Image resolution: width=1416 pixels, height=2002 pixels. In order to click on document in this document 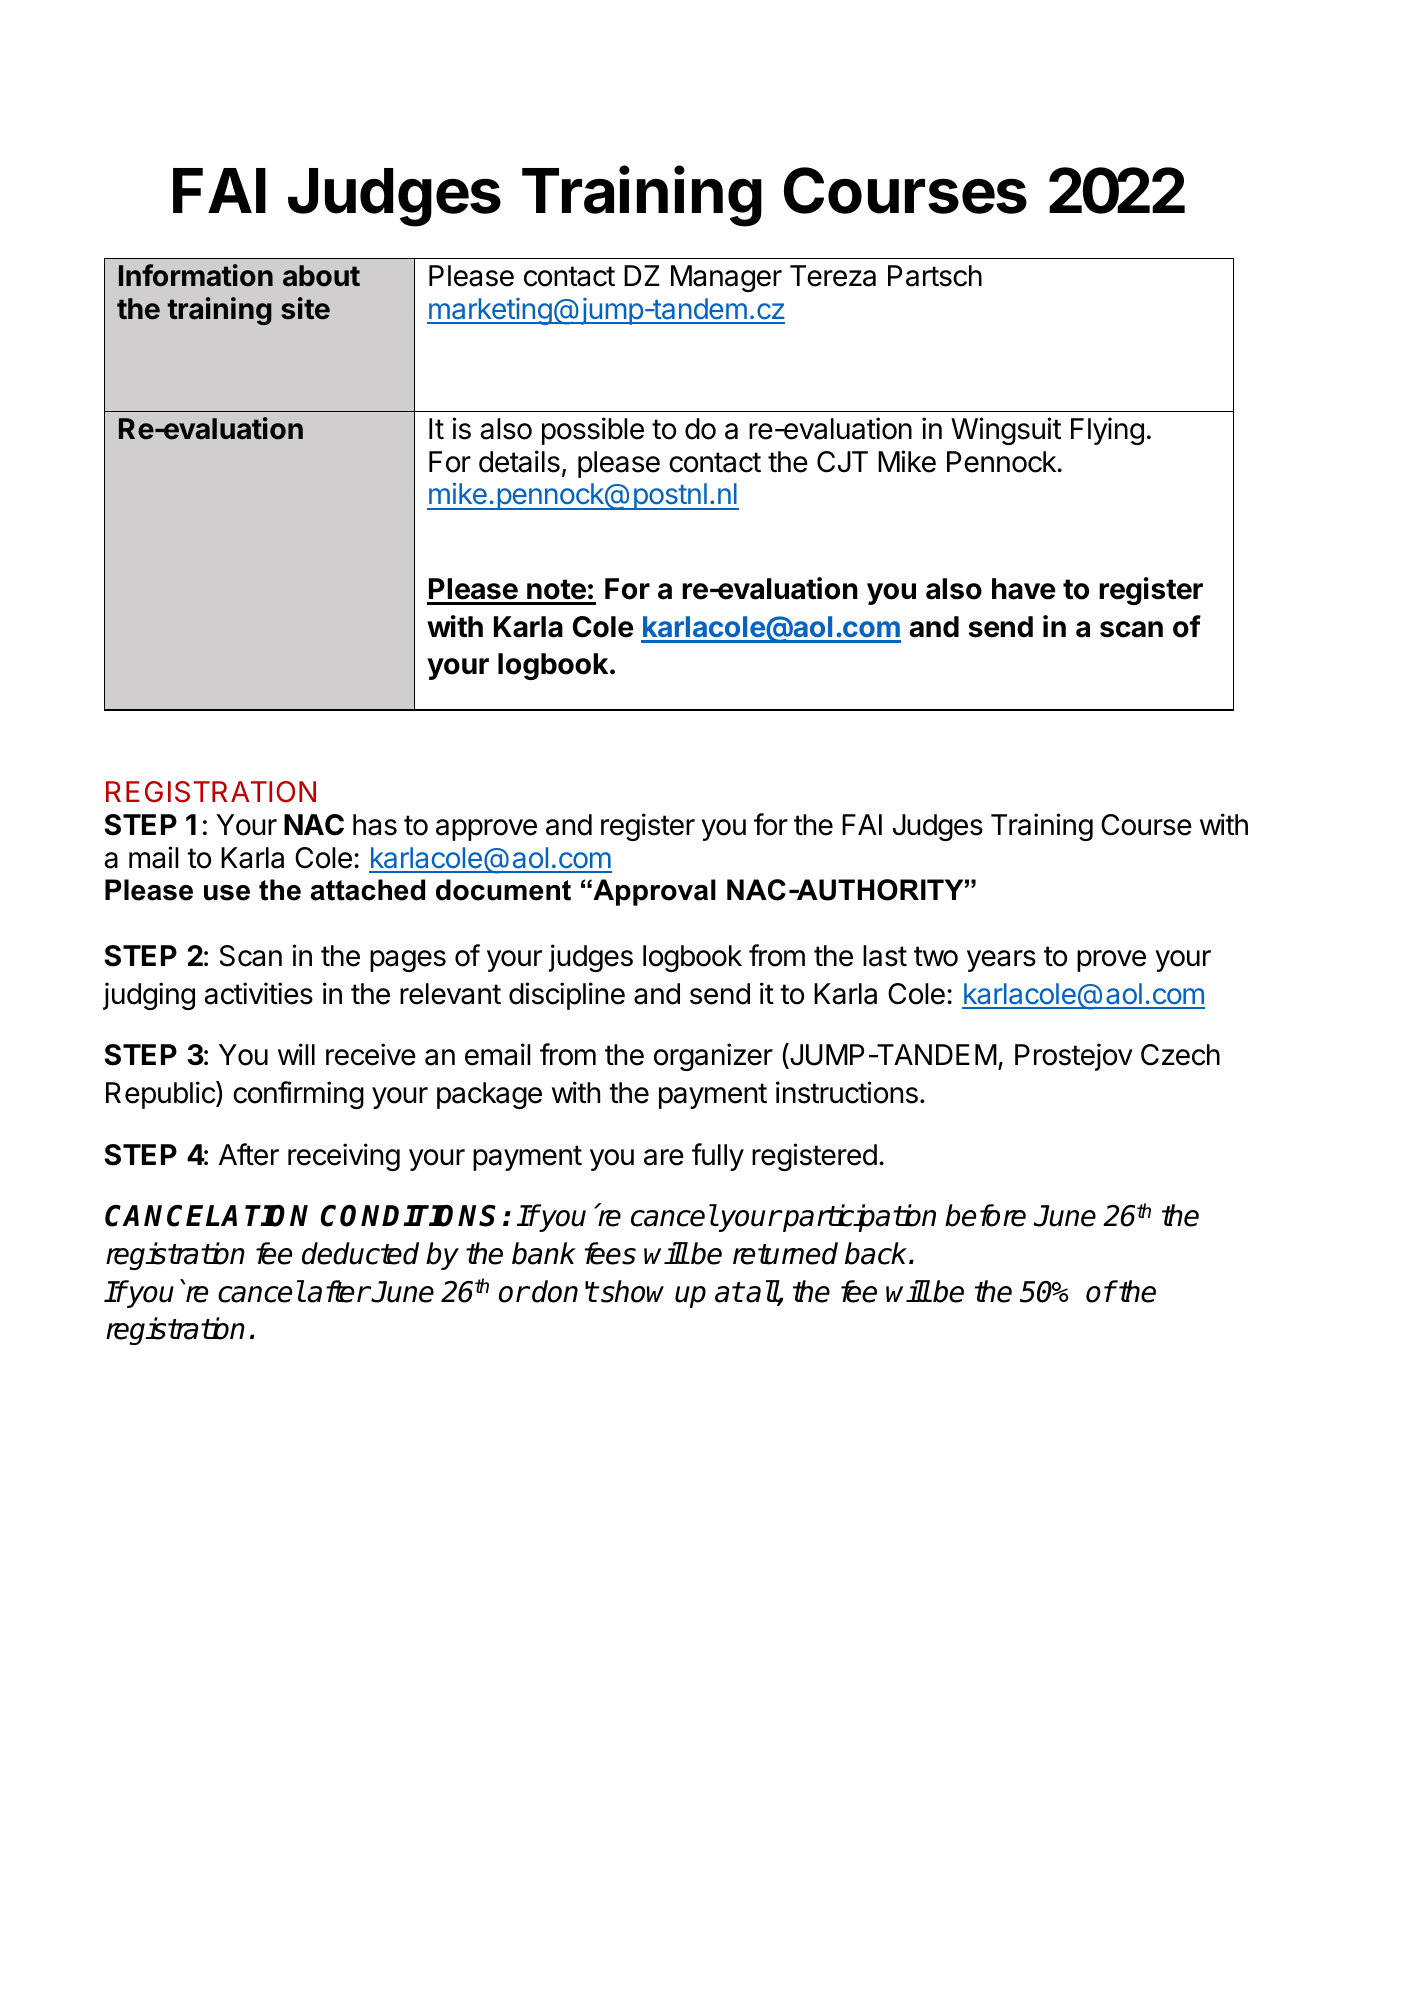, I will do `click(503, 890)`.
